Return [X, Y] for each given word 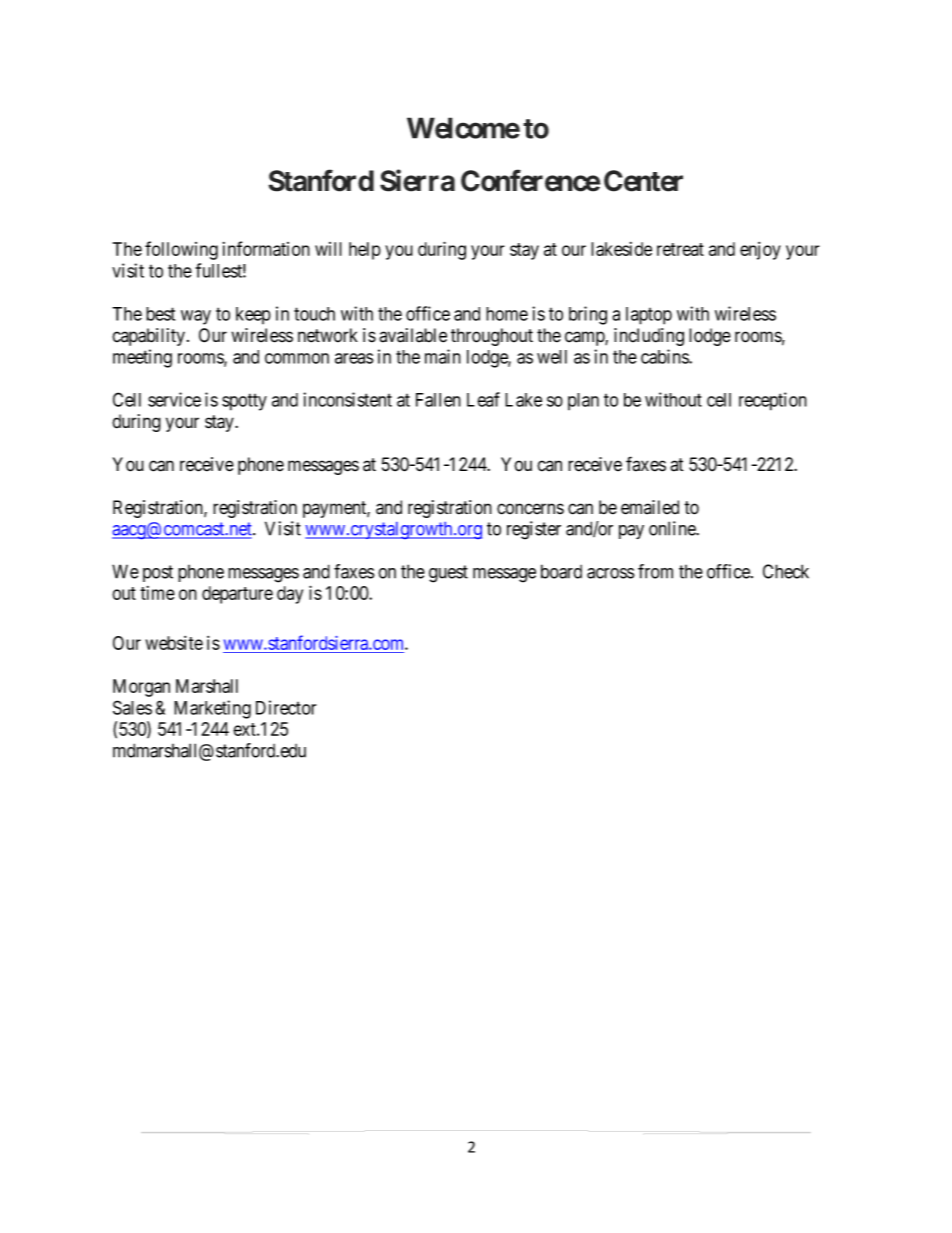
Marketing [212, 709]
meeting [142, 358]
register [534, 530]
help [365, 251]
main [443, 356]
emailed [650, 507]
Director [286, 707]
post [158, 573]
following [181, 250]
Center [643, 181]
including [649, 337]
